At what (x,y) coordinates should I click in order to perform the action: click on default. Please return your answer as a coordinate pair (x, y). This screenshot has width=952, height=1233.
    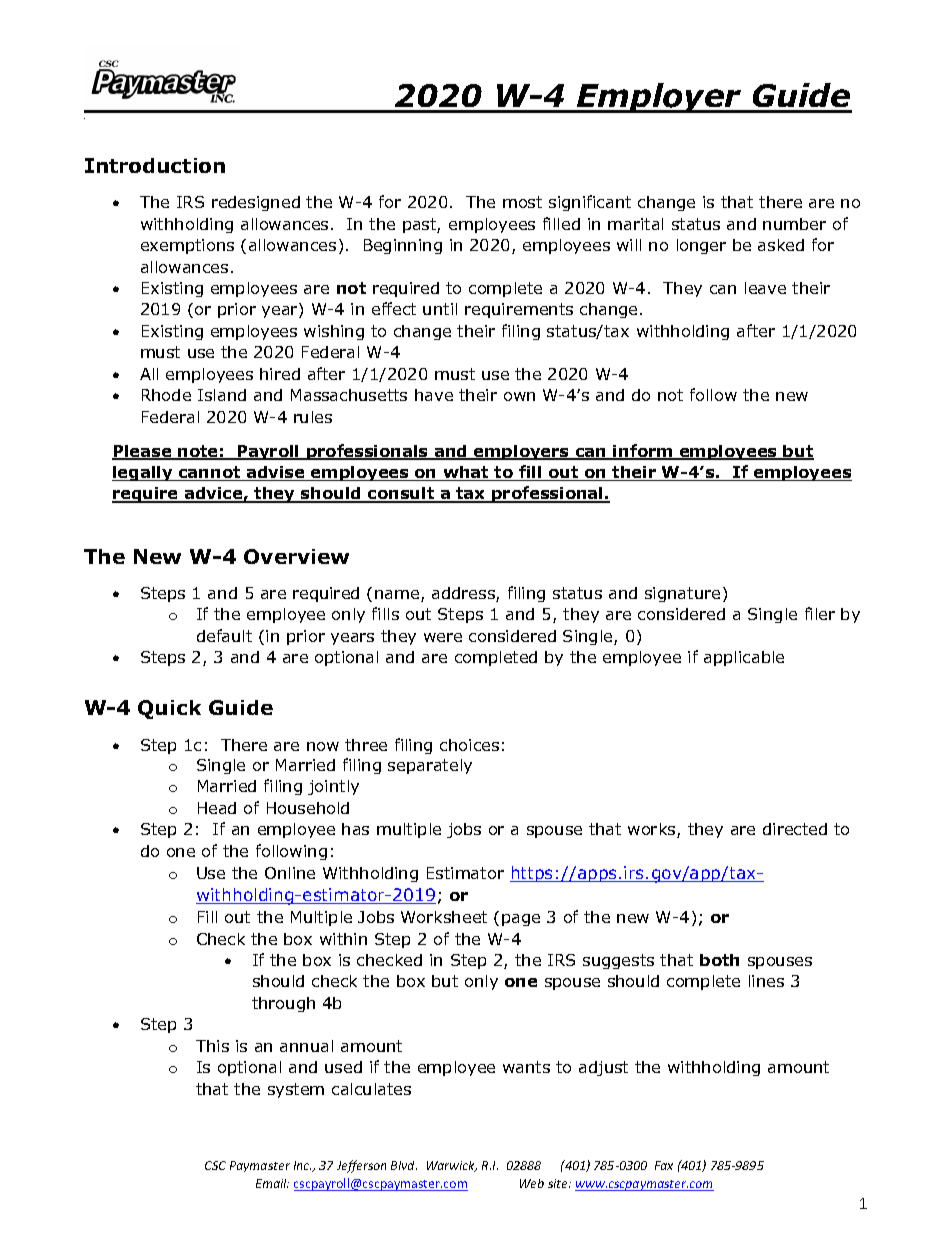
    Looking at the image, I should click on (224, 635).
